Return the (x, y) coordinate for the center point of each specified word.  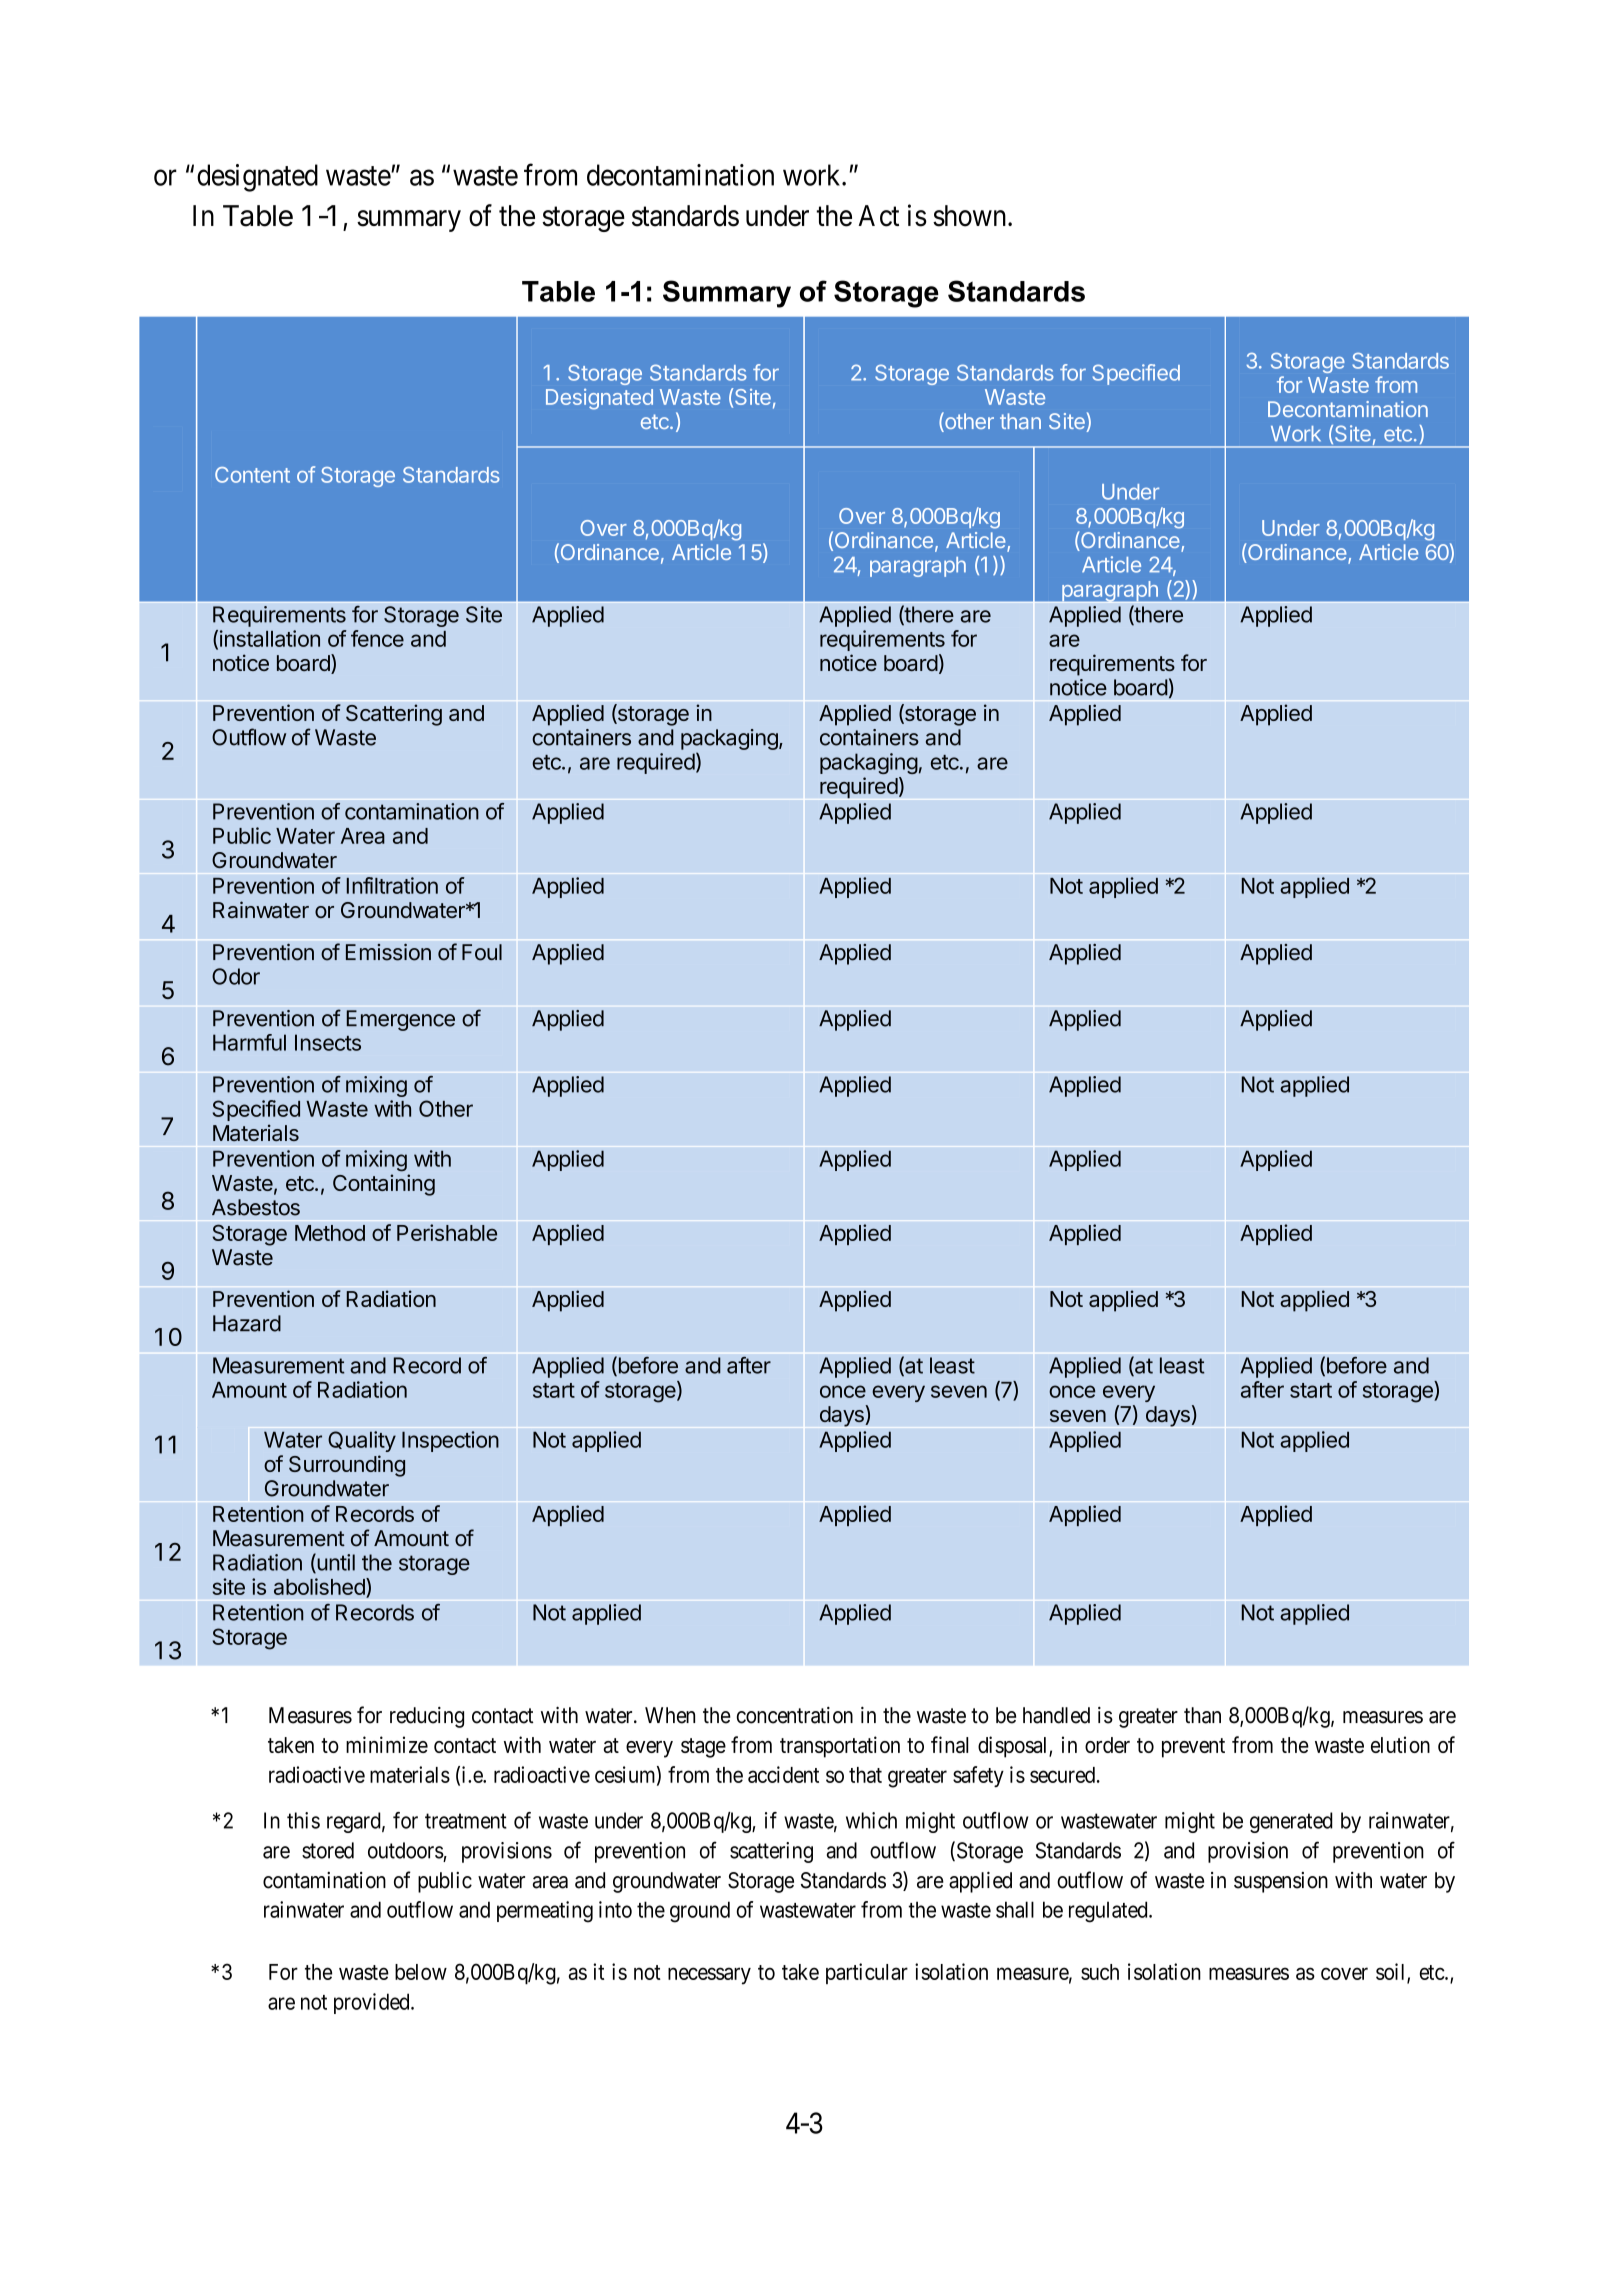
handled (1056, 1715)
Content (252, 475)
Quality (362, 1441)
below (421, 1972)
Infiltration (392, 885)
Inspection (450, 1441)
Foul (482, 952)
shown (971, 216)
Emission (388, 952)
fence (377, 638)
